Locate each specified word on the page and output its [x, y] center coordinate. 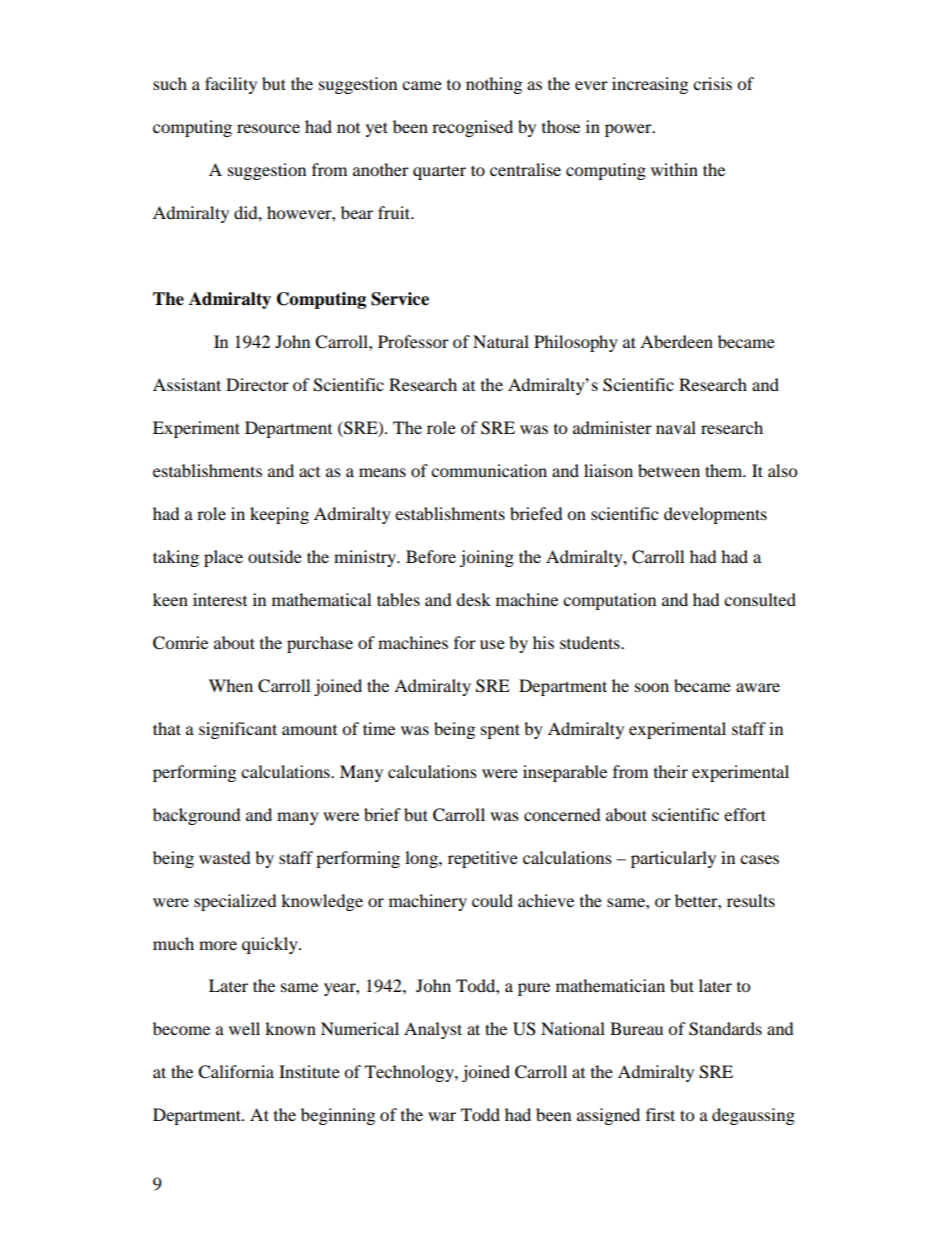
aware [758, 687]
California [236, 1072]
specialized [235, 902]
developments [715, 515]
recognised [472, 128]
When [231, 685]
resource [268, 128]
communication [489, 470]
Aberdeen [676, 341]
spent [500, 731]
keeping [279, 515]
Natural [501, 341]
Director [257, 384]
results [751, 900]
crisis [712, 83]
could [492, 900]
